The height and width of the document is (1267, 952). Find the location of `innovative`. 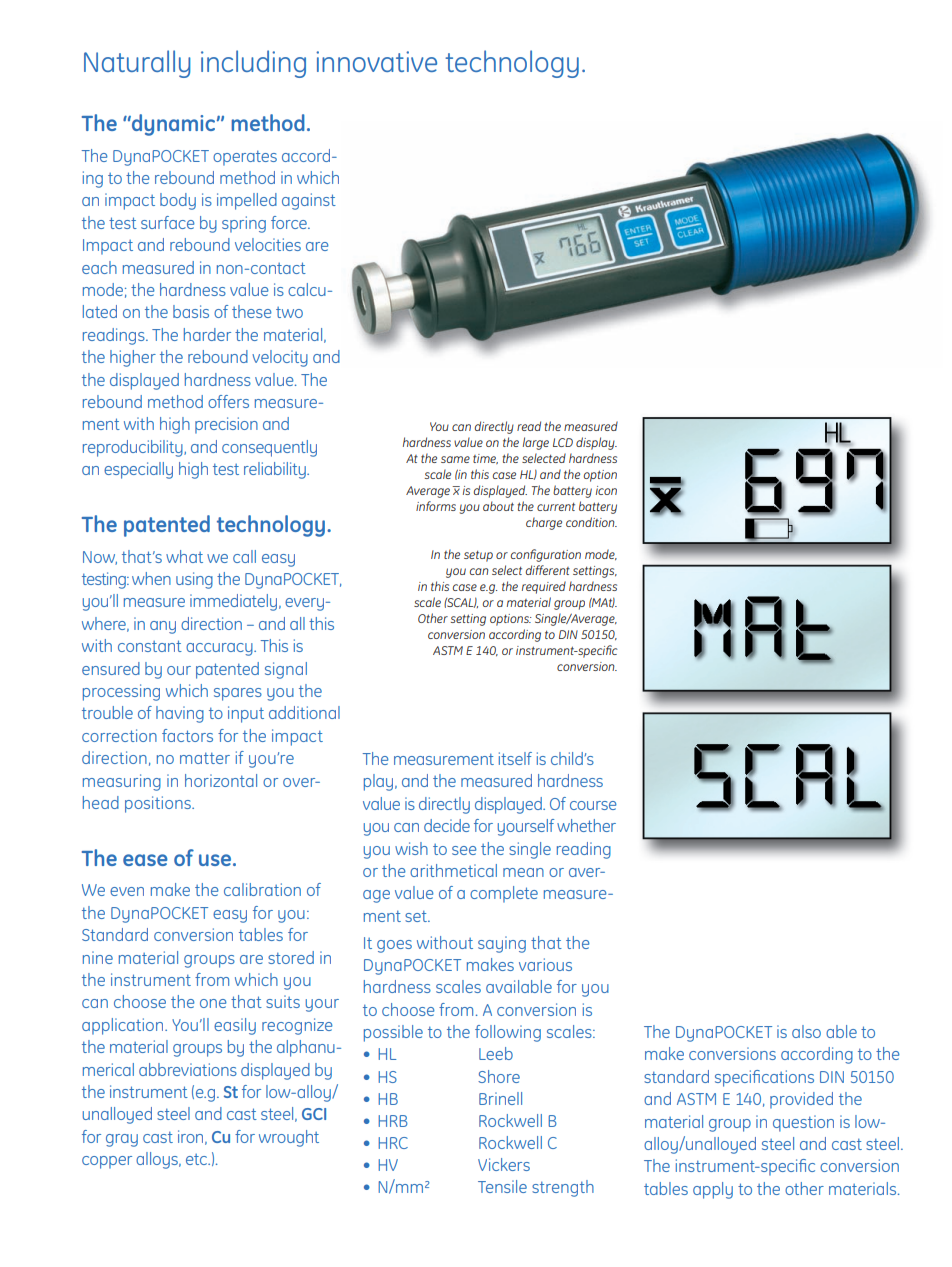

innovative is located at coordinates (376, 61).
